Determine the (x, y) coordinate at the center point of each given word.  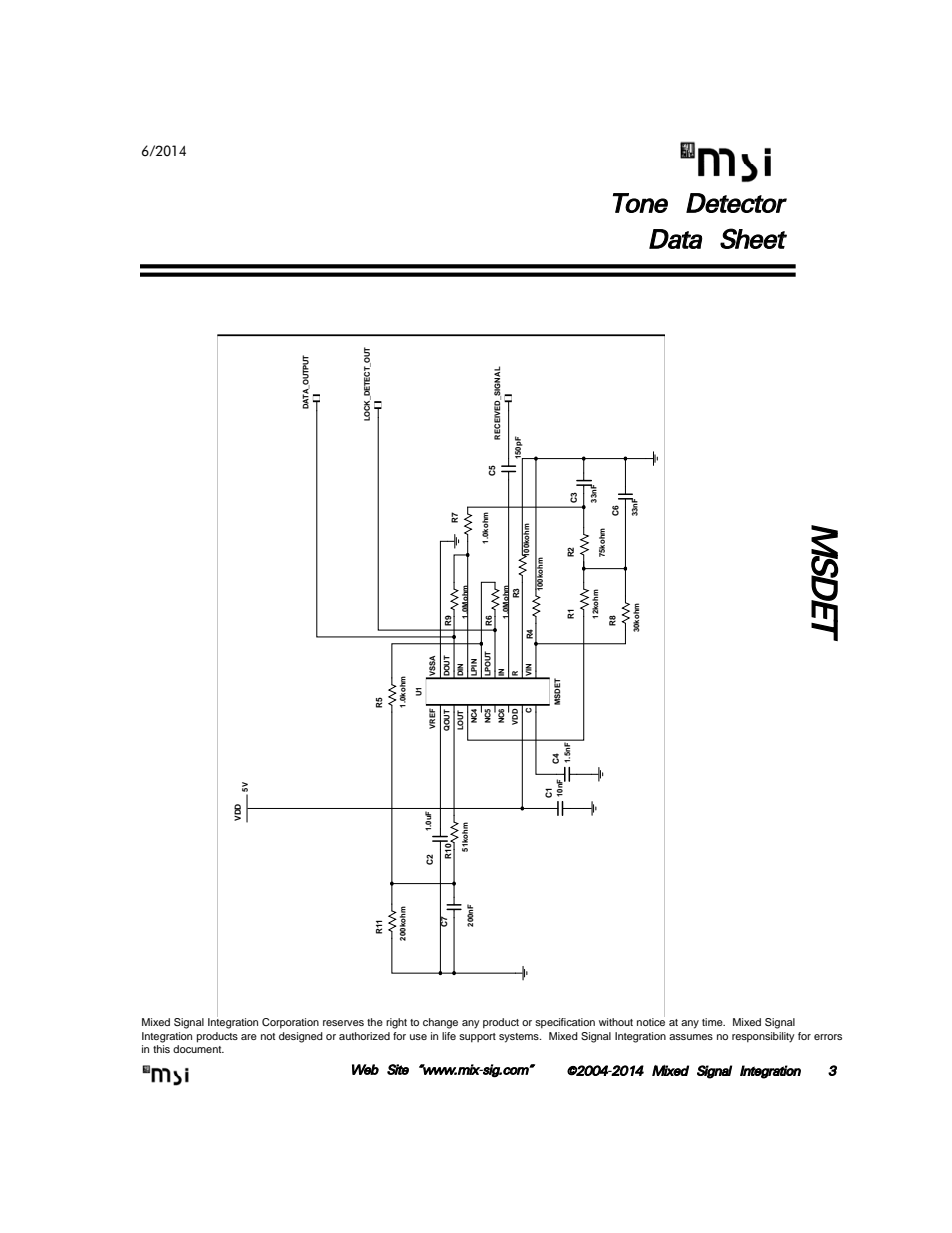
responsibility (763, 1037)
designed (301, 1037)
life (449, 1036)
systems (520, 1038)
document (198, 1047)
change (440, 1023)
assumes (691, 1037)
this (161, 1047)
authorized (364, 1036)
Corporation (290, 1023)
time (713, 1022)
